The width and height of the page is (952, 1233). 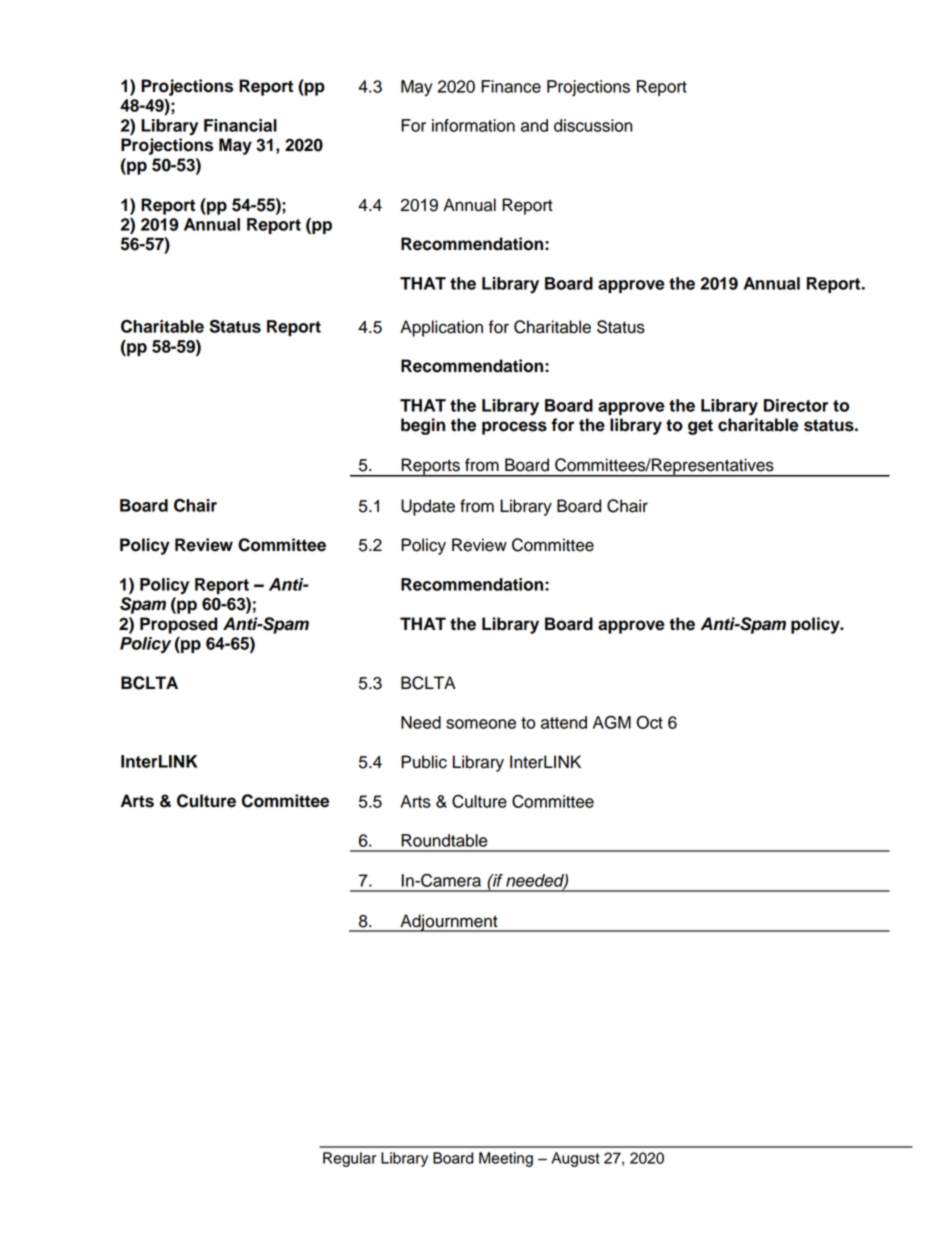 What do you see at coordinates (179, 625) in the page?
I see `Proposed` at bounding box center [179, 625].
